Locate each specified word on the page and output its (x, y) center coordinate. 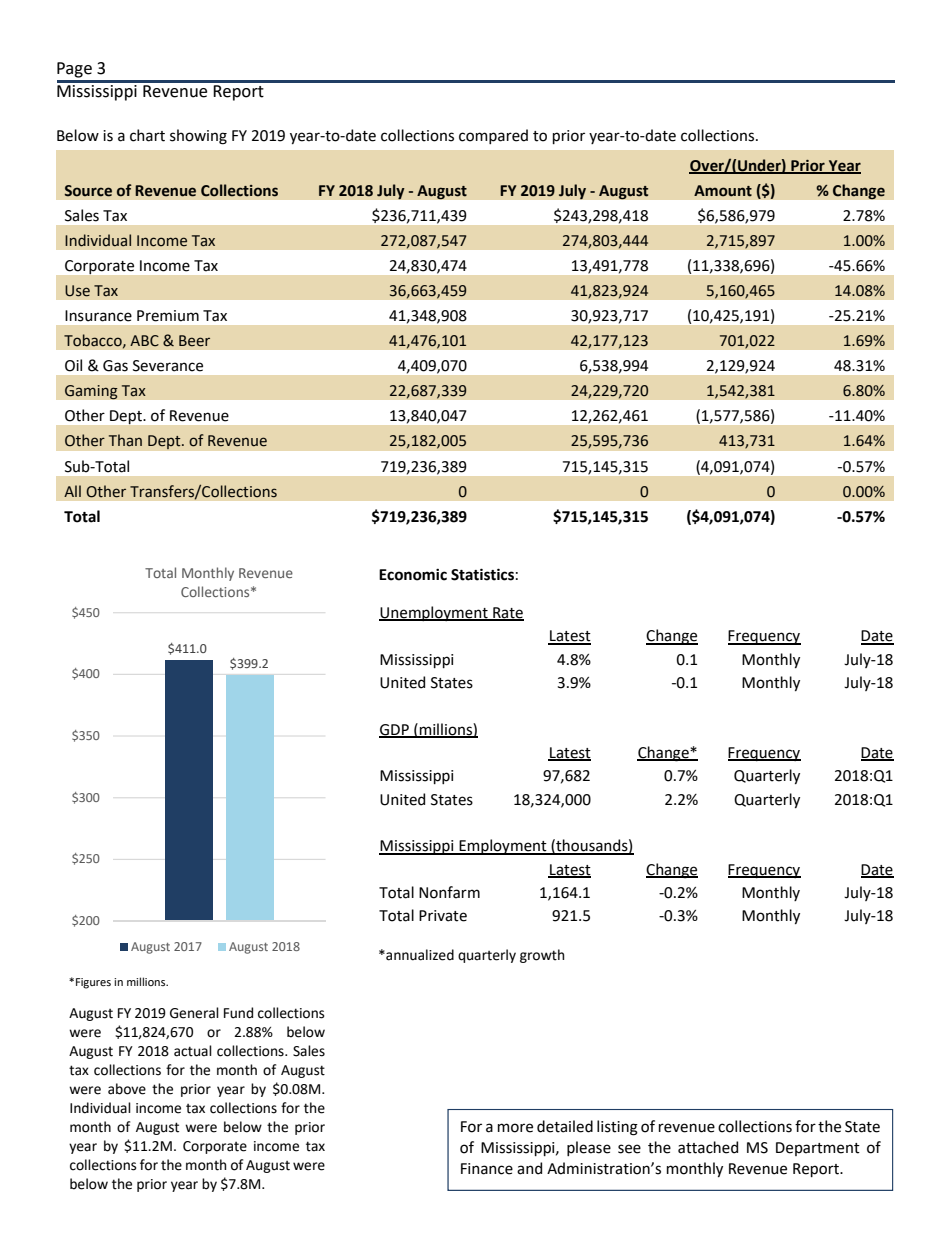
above (127, 1089)
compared (493, 136)
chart (147, 135)
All (72, 491)
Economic (413, 575)
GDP (395, 730)
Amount (723, 191)
